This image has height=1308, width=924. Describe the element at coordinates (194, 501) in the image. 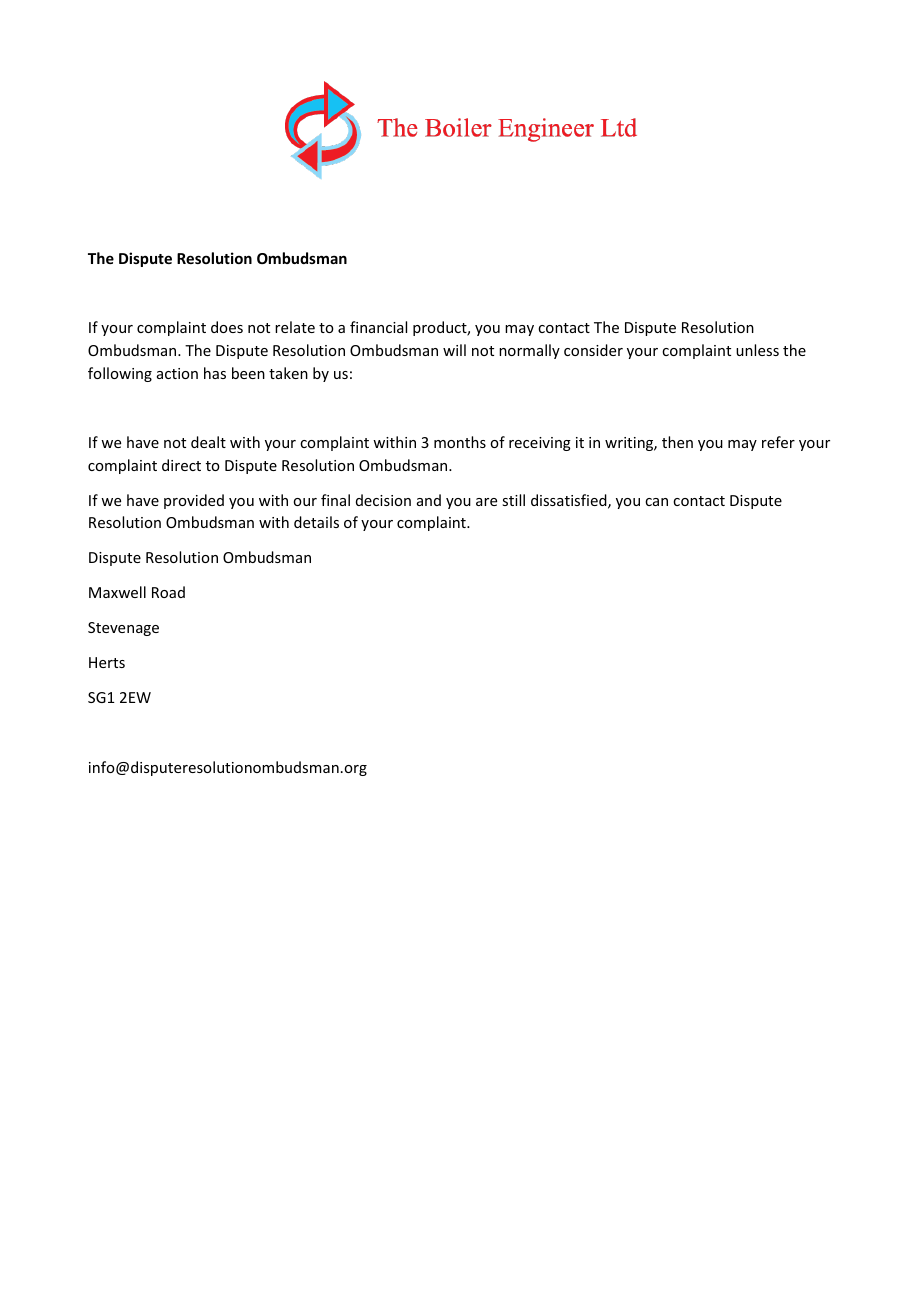

I see `provided` at that location.
